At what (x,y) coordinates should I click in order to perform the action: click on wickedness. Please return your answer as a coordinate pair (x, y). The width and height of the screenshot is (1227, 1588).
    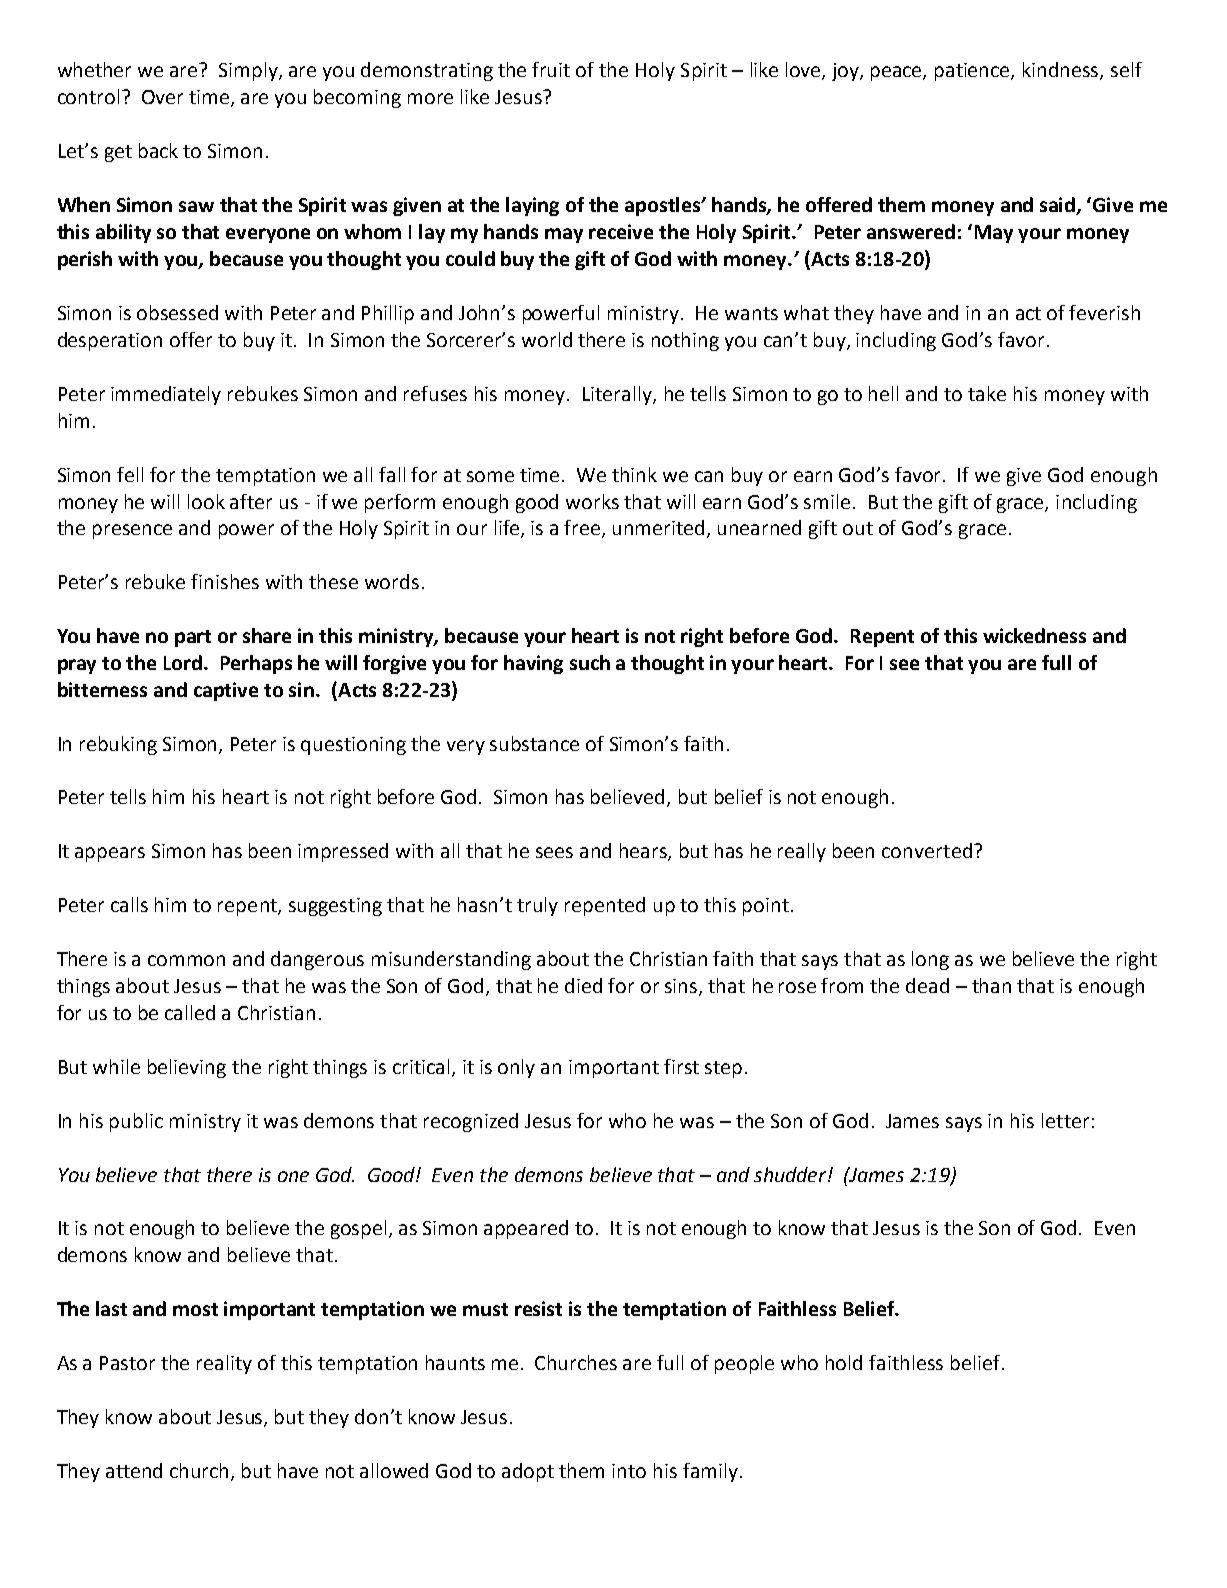
    Looking at the image, I should click on (1034, 635).
